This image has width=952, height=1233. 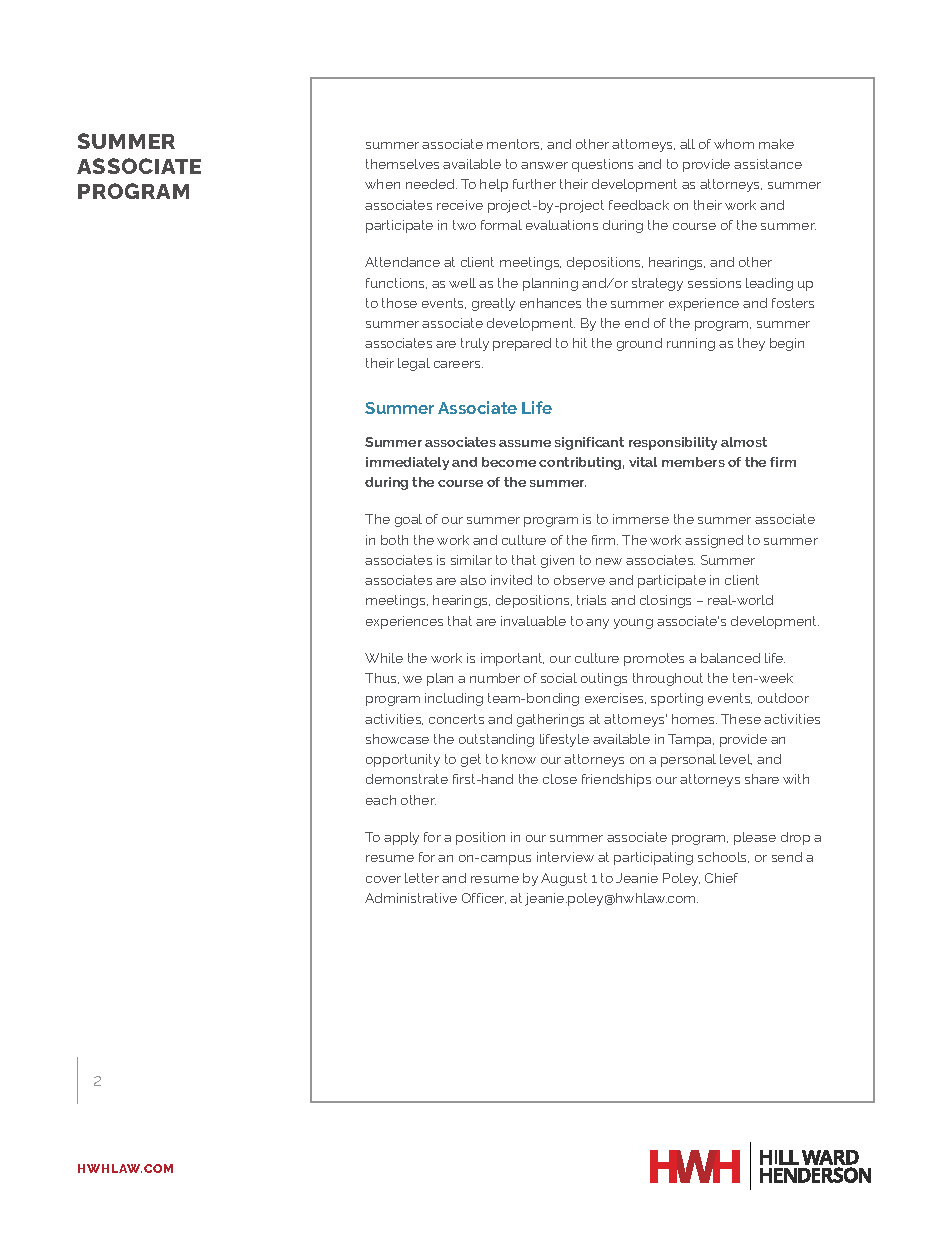 What do you see at coordinates (602, 165) in the image?
I see `questions` at bounding box center [602, 165].
